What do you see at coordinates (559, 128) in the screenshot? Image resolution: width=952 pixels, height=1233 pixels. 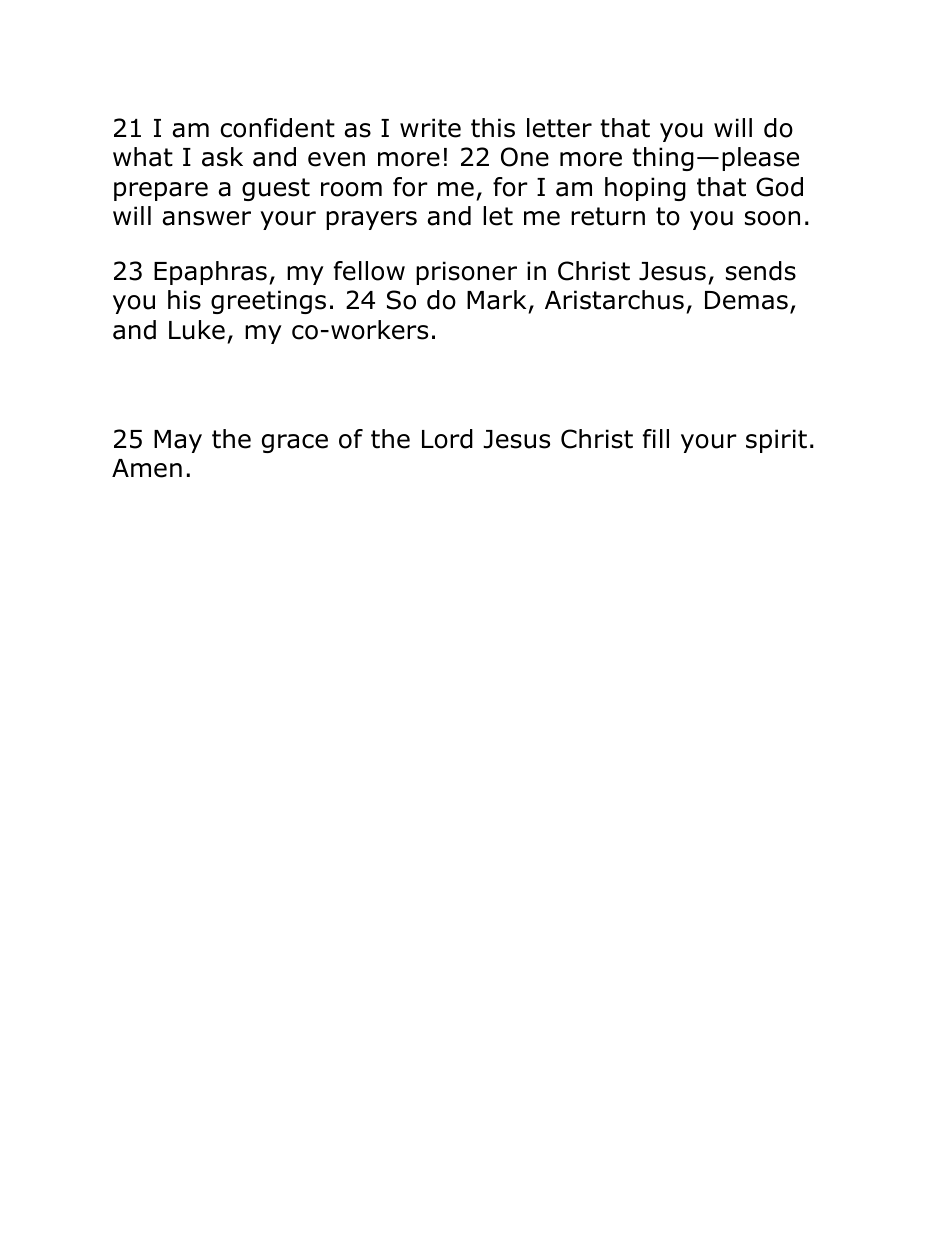 I see `letter` at bounding box center [559, 128].
